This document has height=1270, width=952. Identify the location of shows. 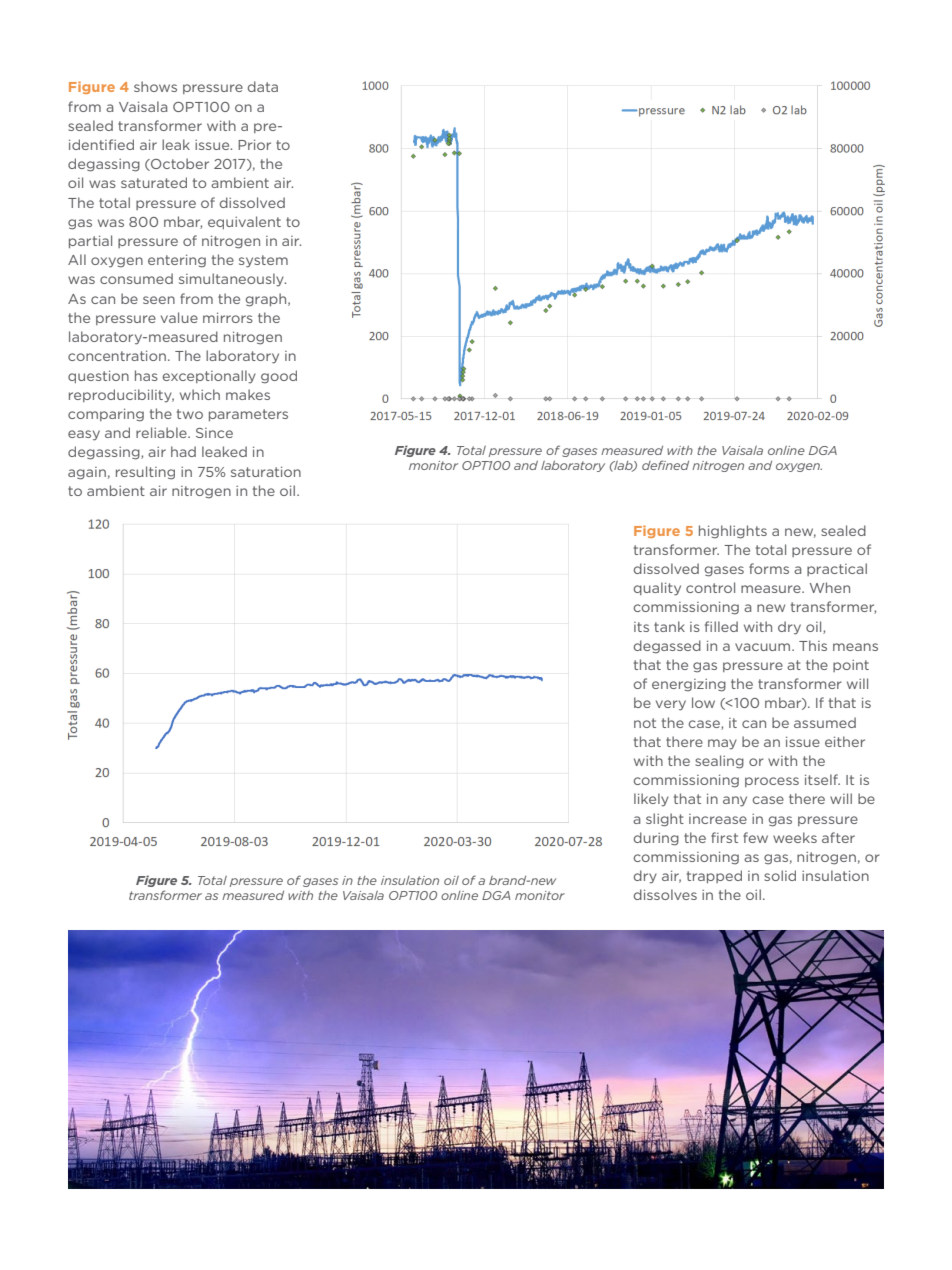
(155, 86).
